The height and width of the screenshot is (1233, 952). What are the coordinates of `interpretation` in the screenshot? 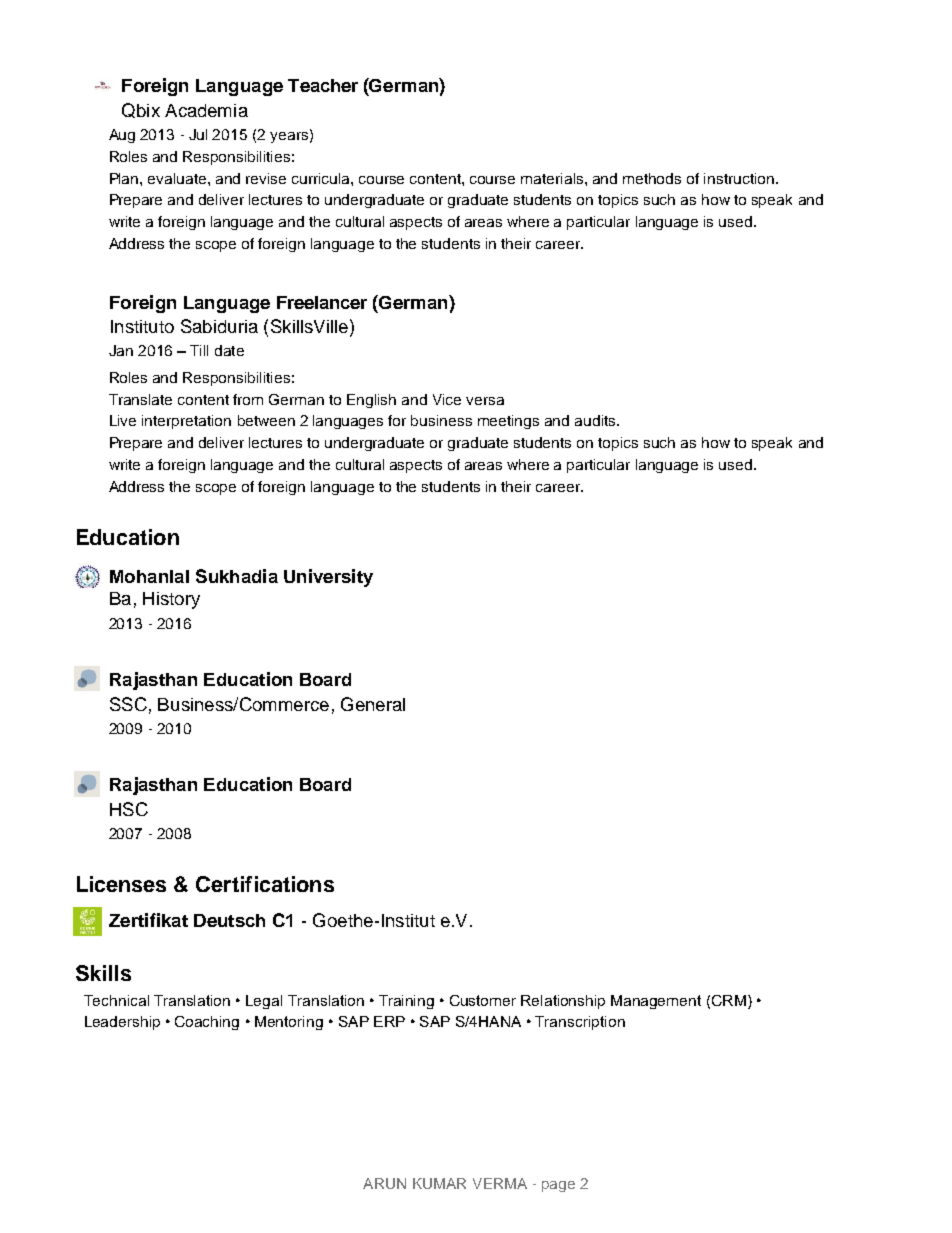 It's located at (186, 422).
